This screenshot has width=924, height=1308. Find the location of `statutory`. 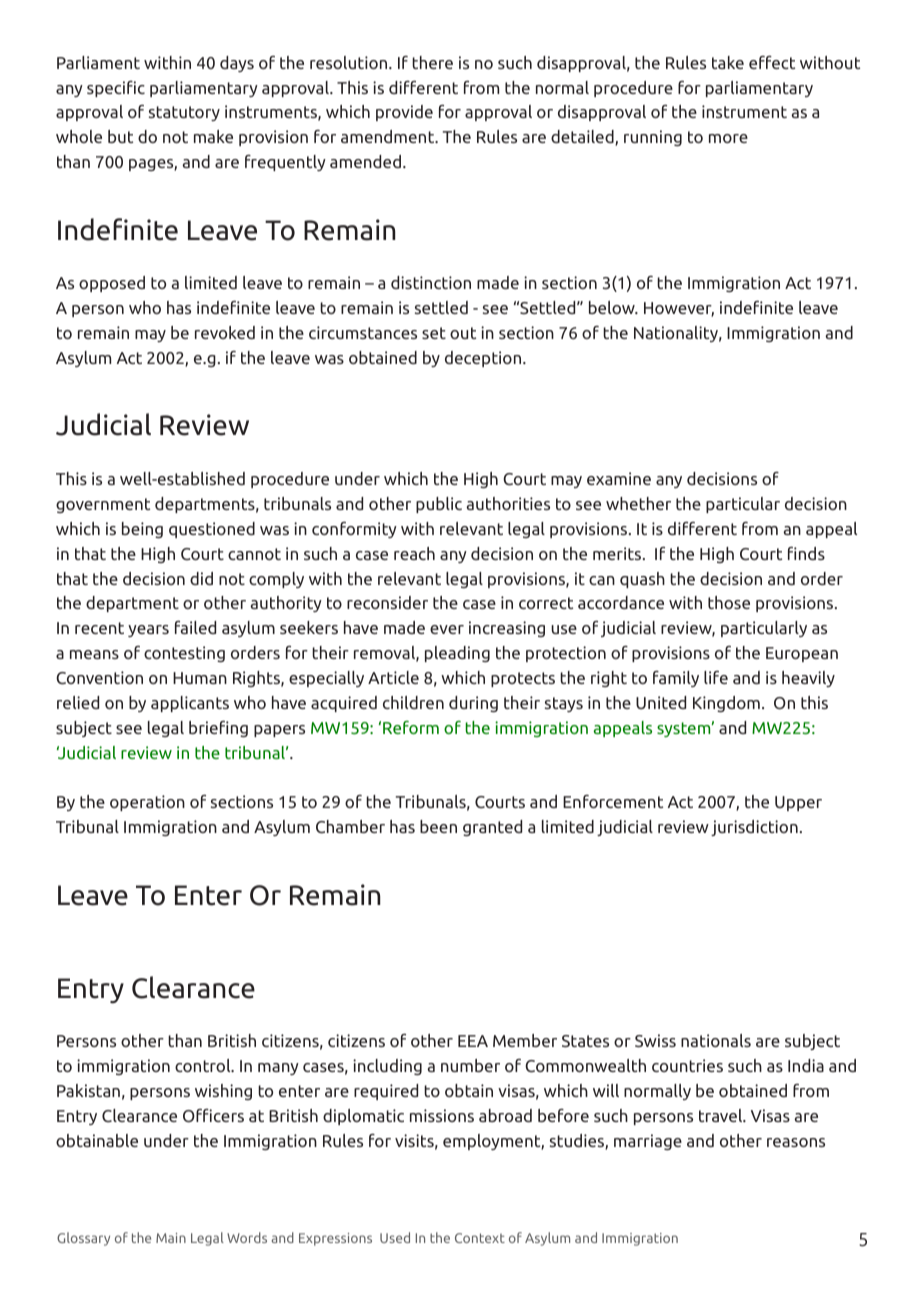

statutory is located at coordinates (184, 113).
